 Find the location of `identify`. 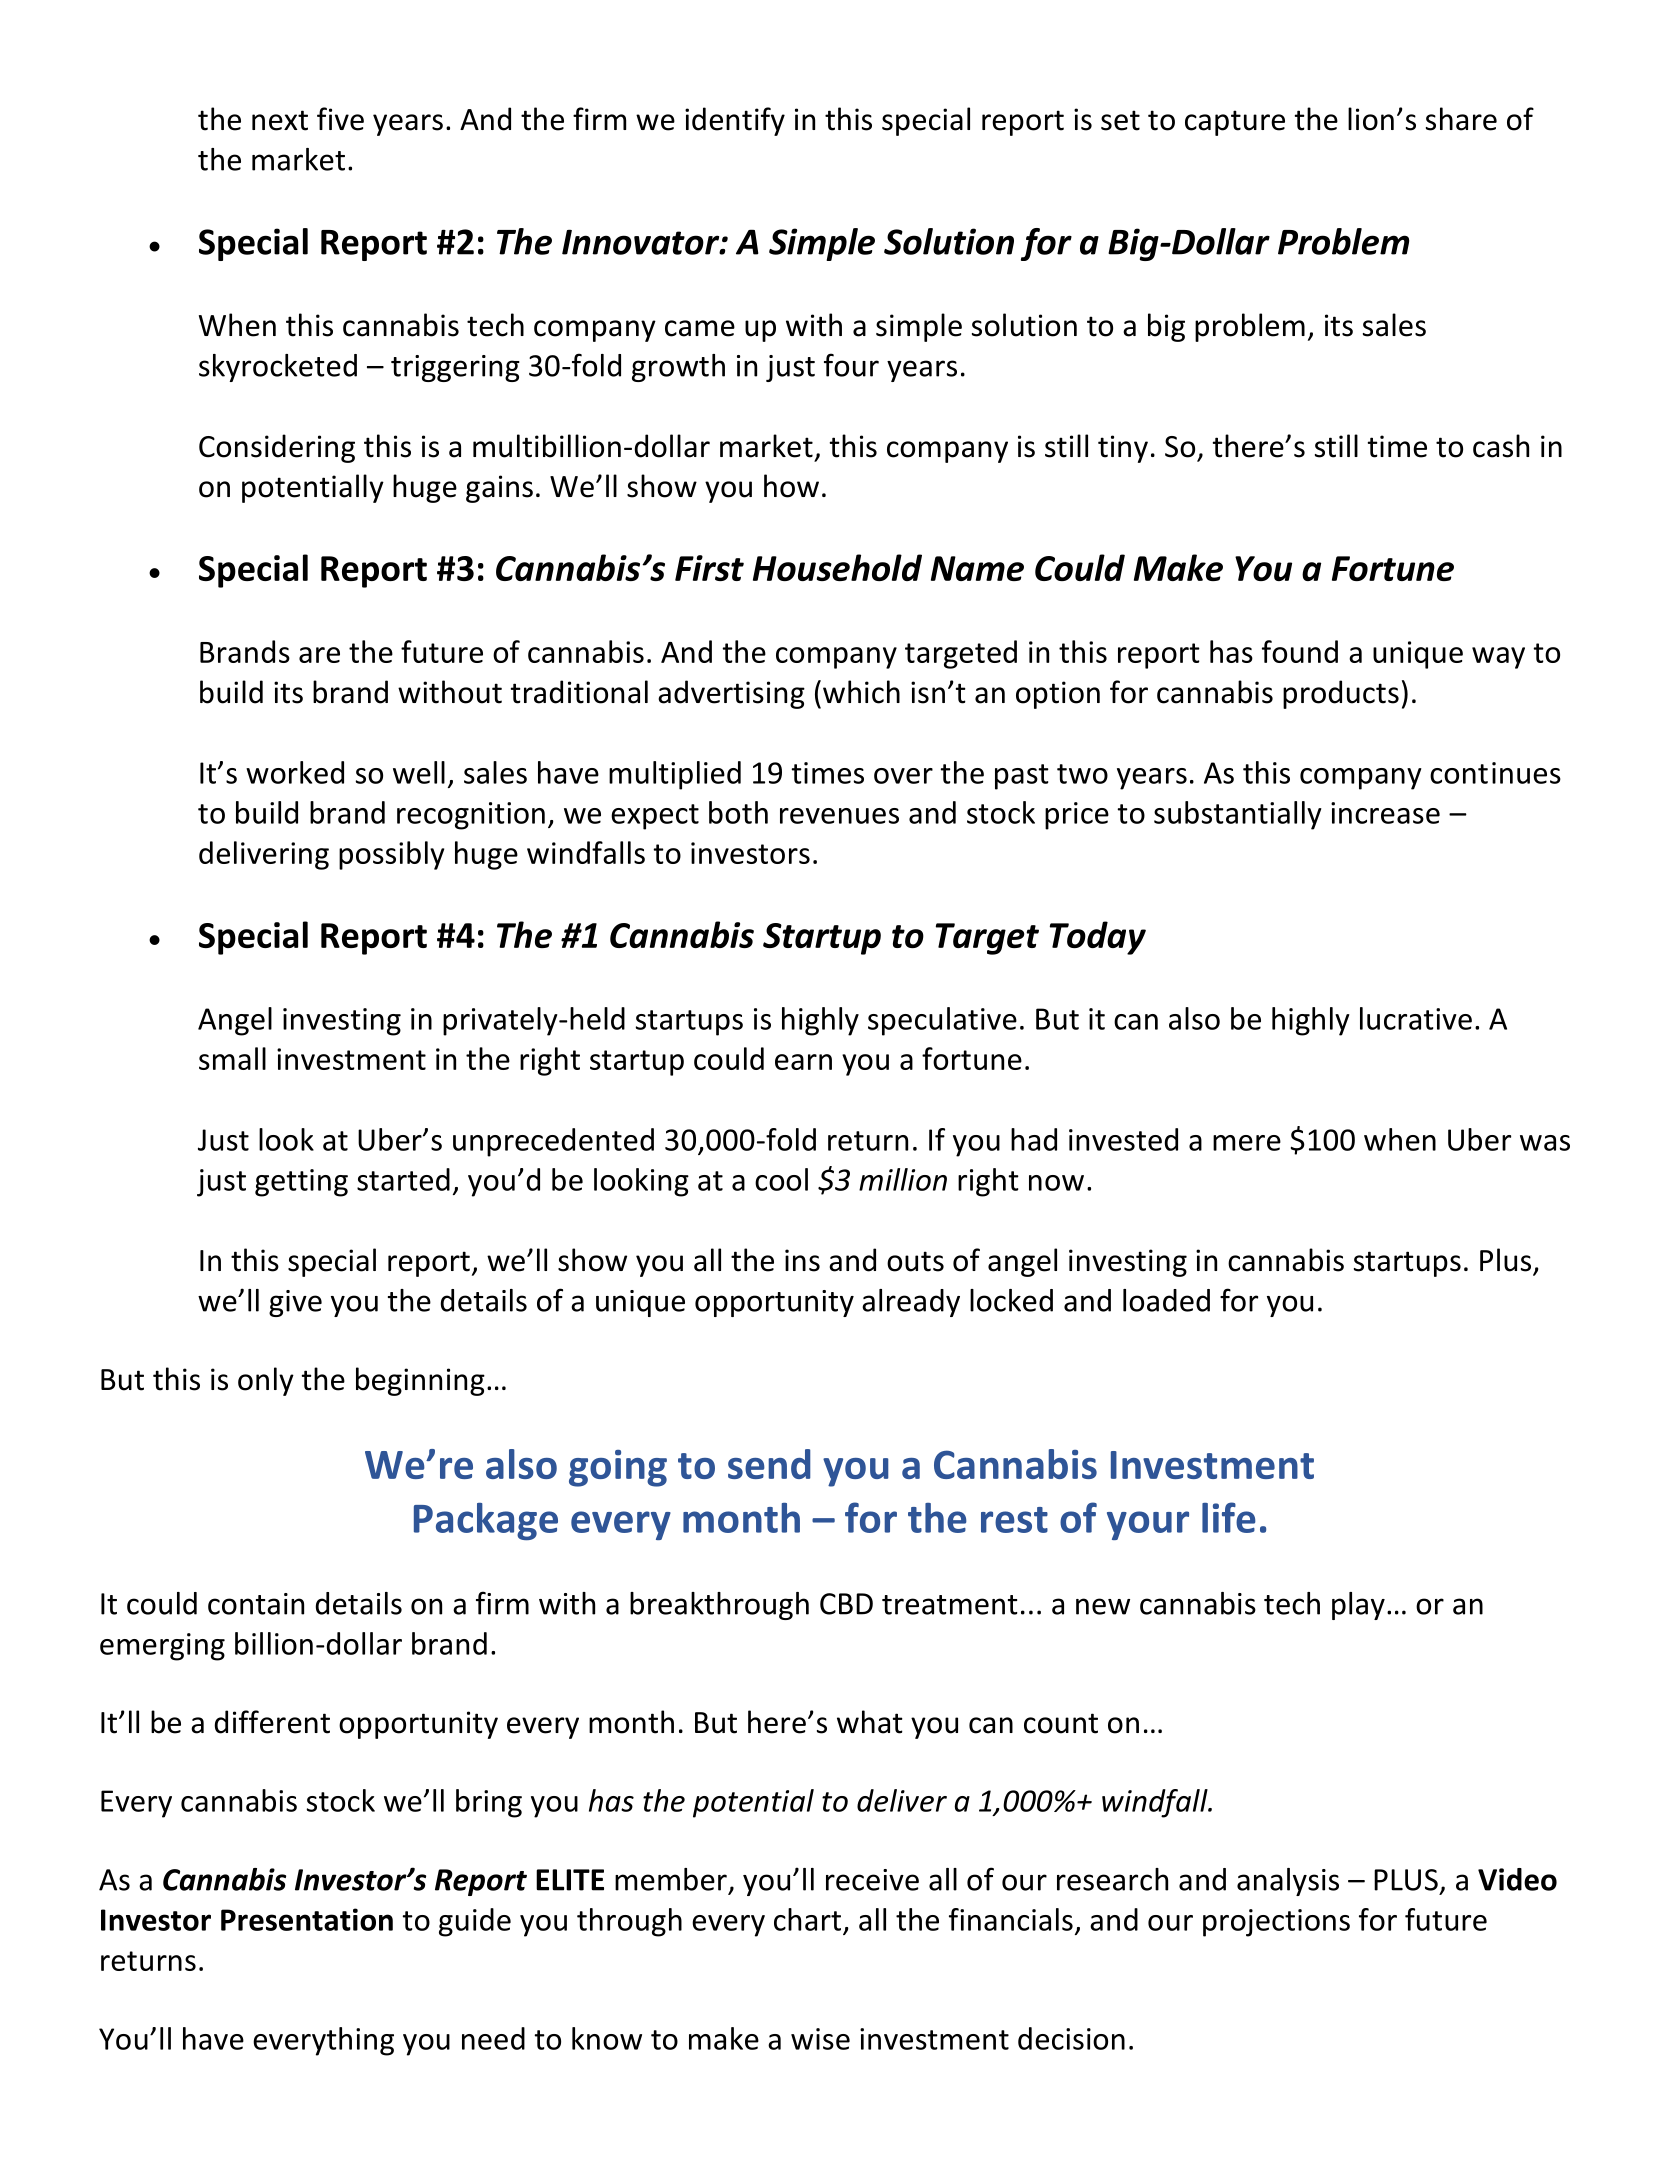

identify is located at coordinates (735, 121).
